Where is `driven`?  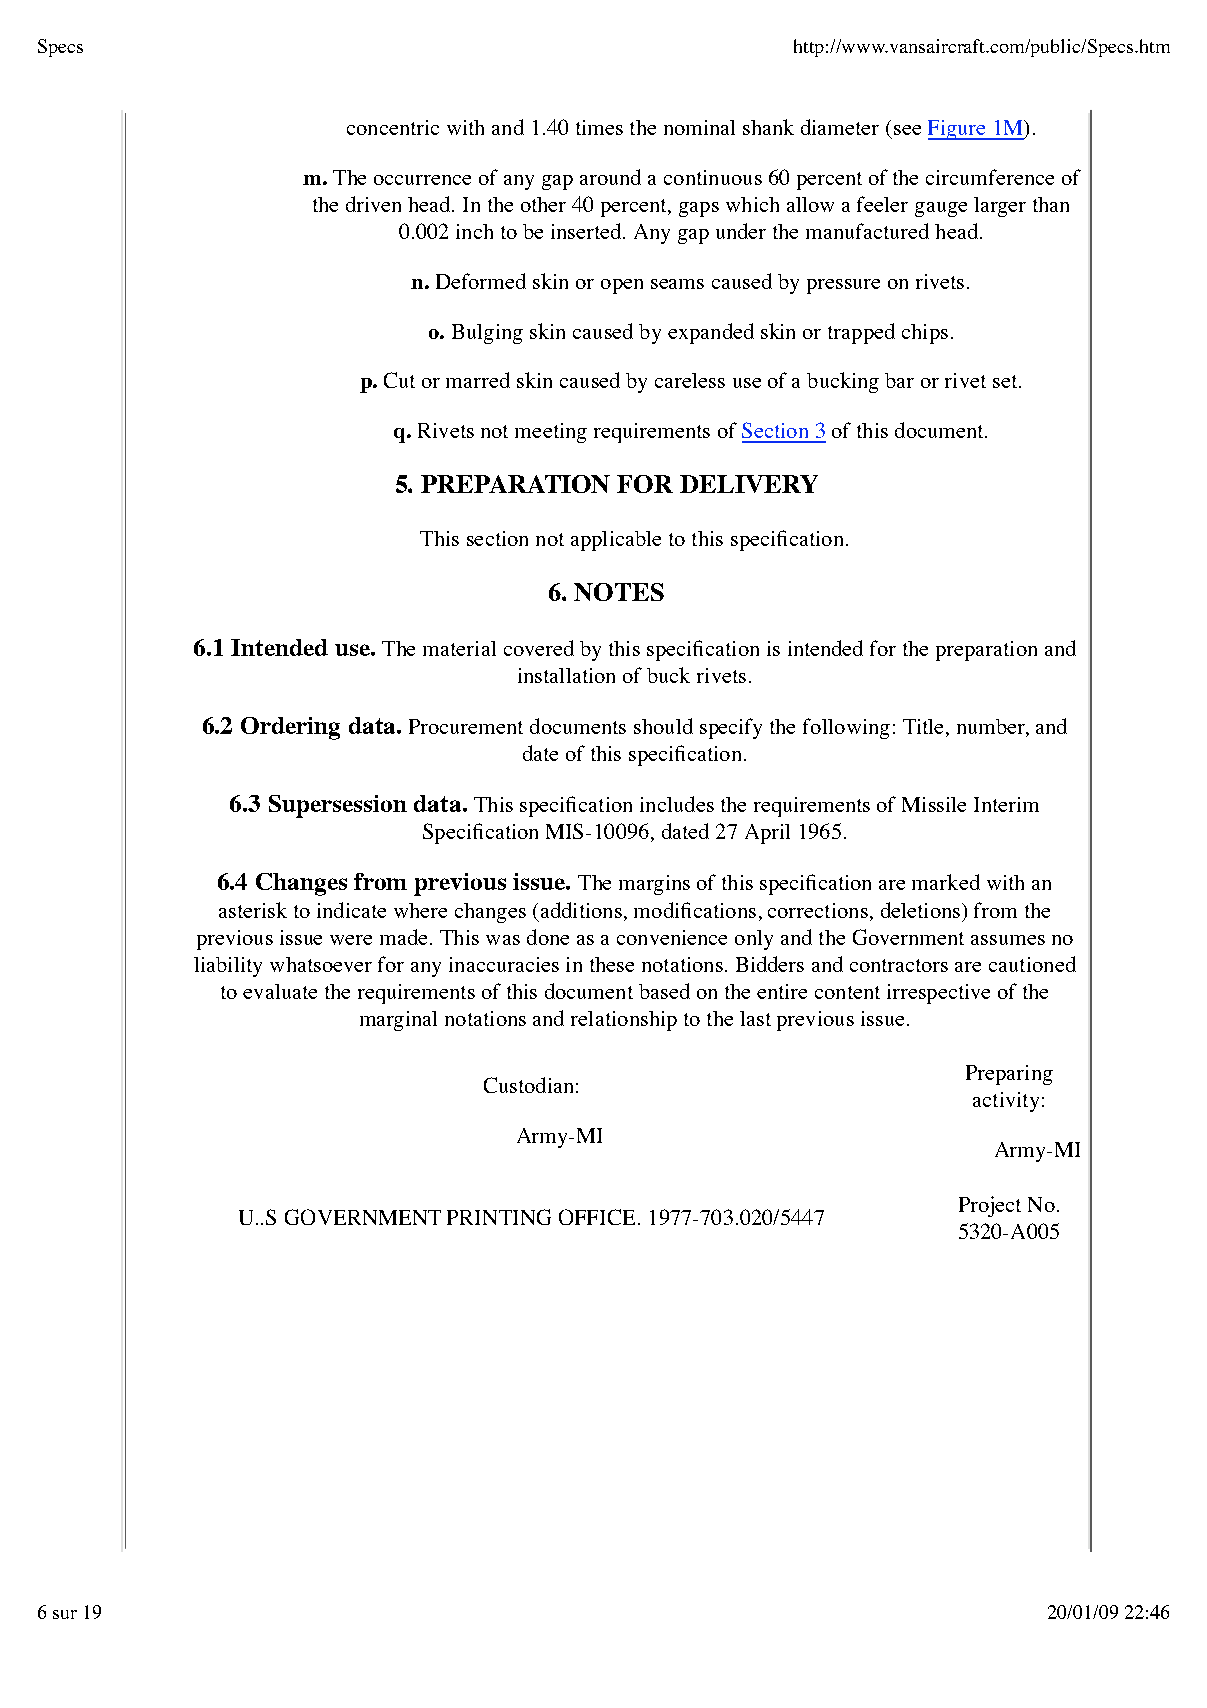
driven is located at coordinates (373, 204).
